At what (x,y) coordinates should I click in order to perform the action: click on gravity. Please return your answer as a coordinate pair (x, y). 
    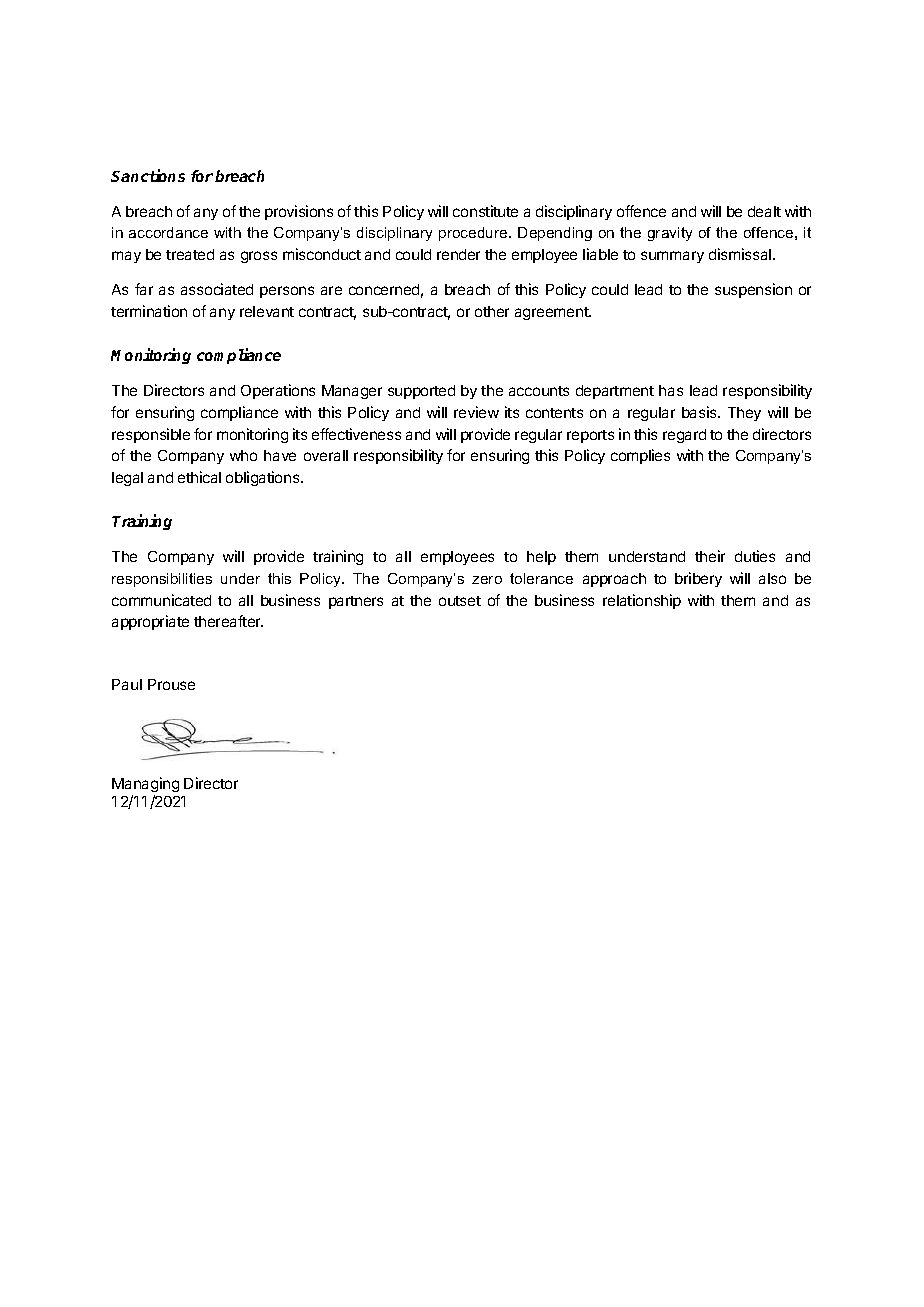
    Looking at the image, I should click on (670, 234).
